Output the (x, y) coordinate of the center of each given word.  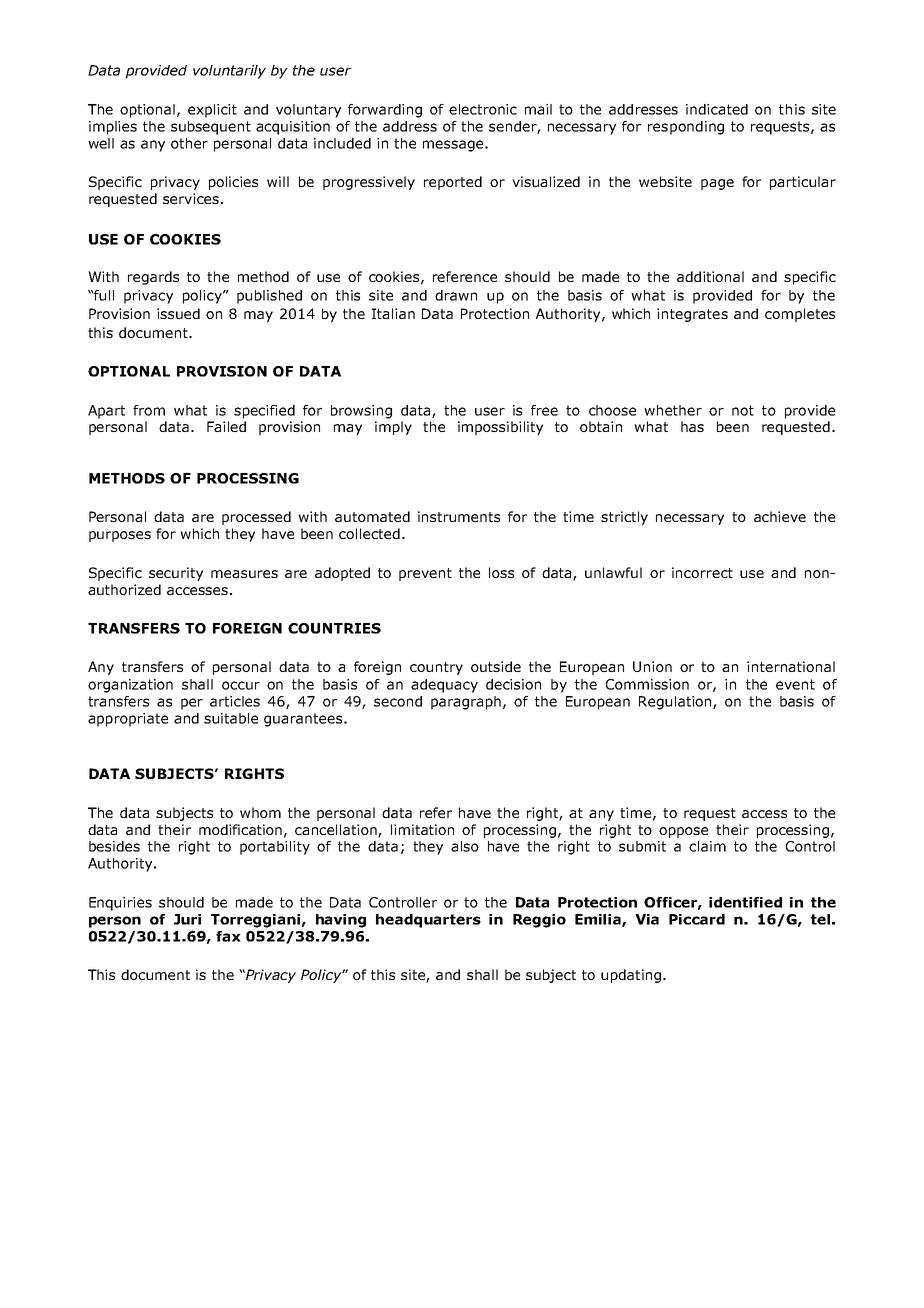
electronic (483, 109)
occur (241, 685)
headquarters (428, 921)
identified (745, 902)
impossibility (500, 428)
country (436, 668)
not (743, 410)
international (791, 666)
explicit (212, 111)
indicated (717, 109)
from (149, 410)
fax (228, 936)
